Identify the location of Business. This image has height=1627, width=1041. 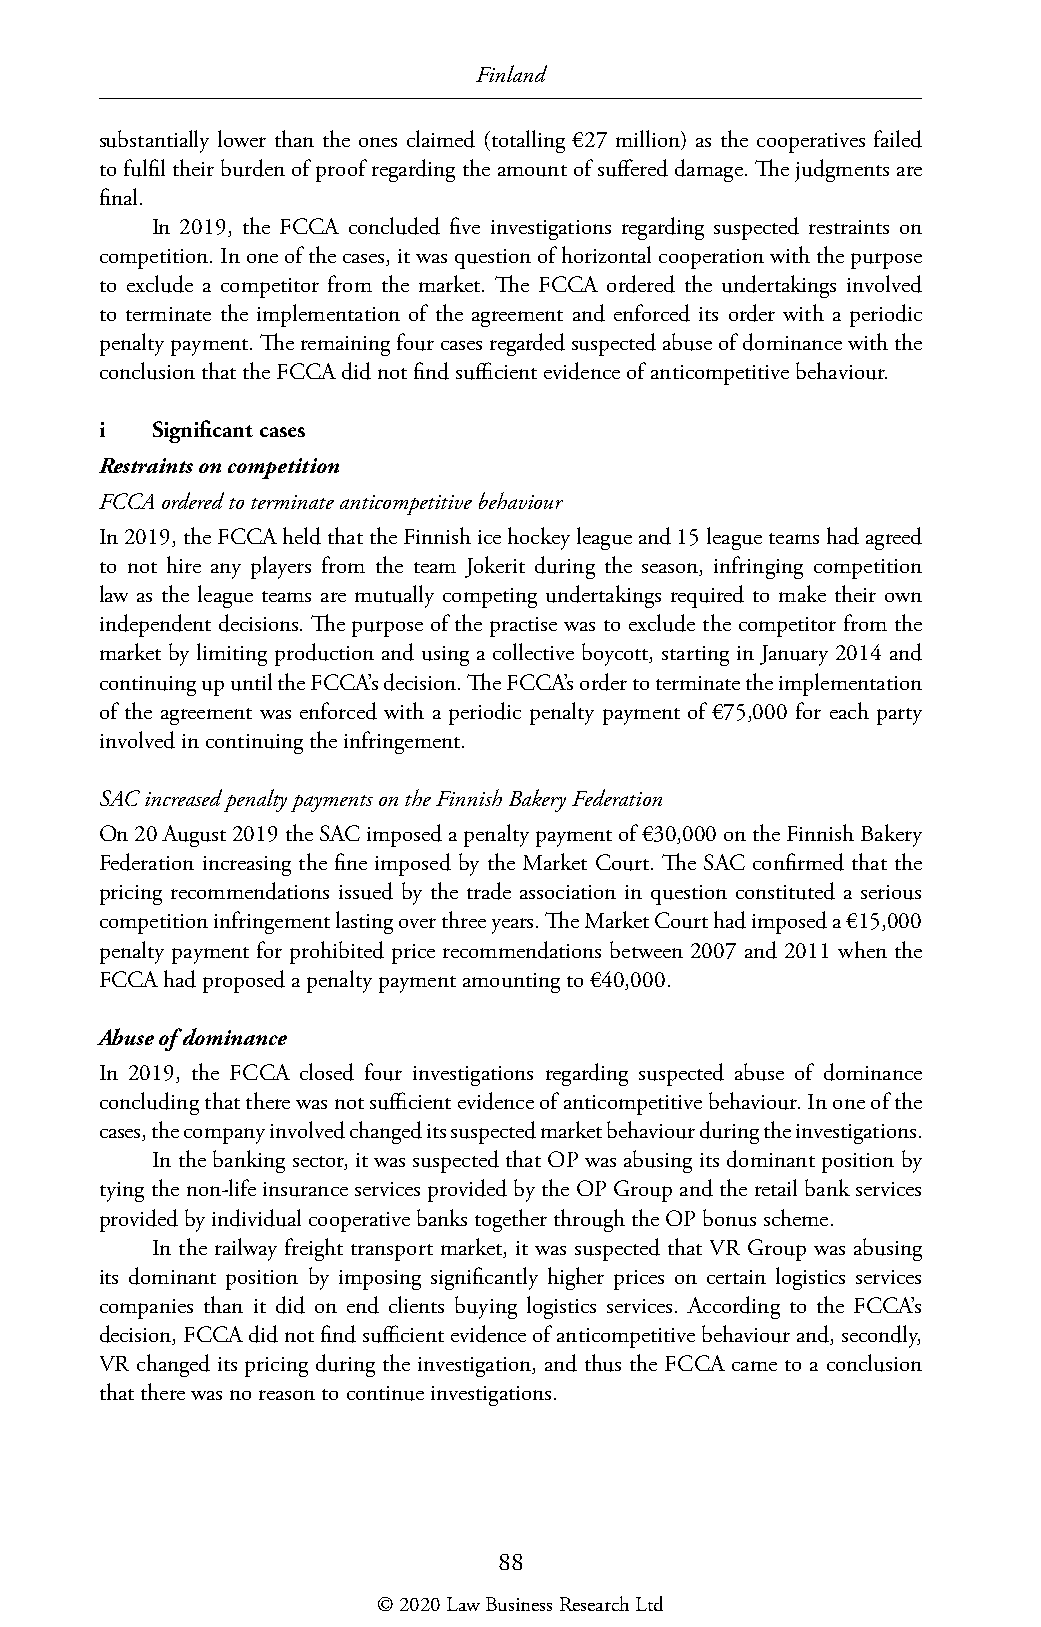
(519, 1604).
